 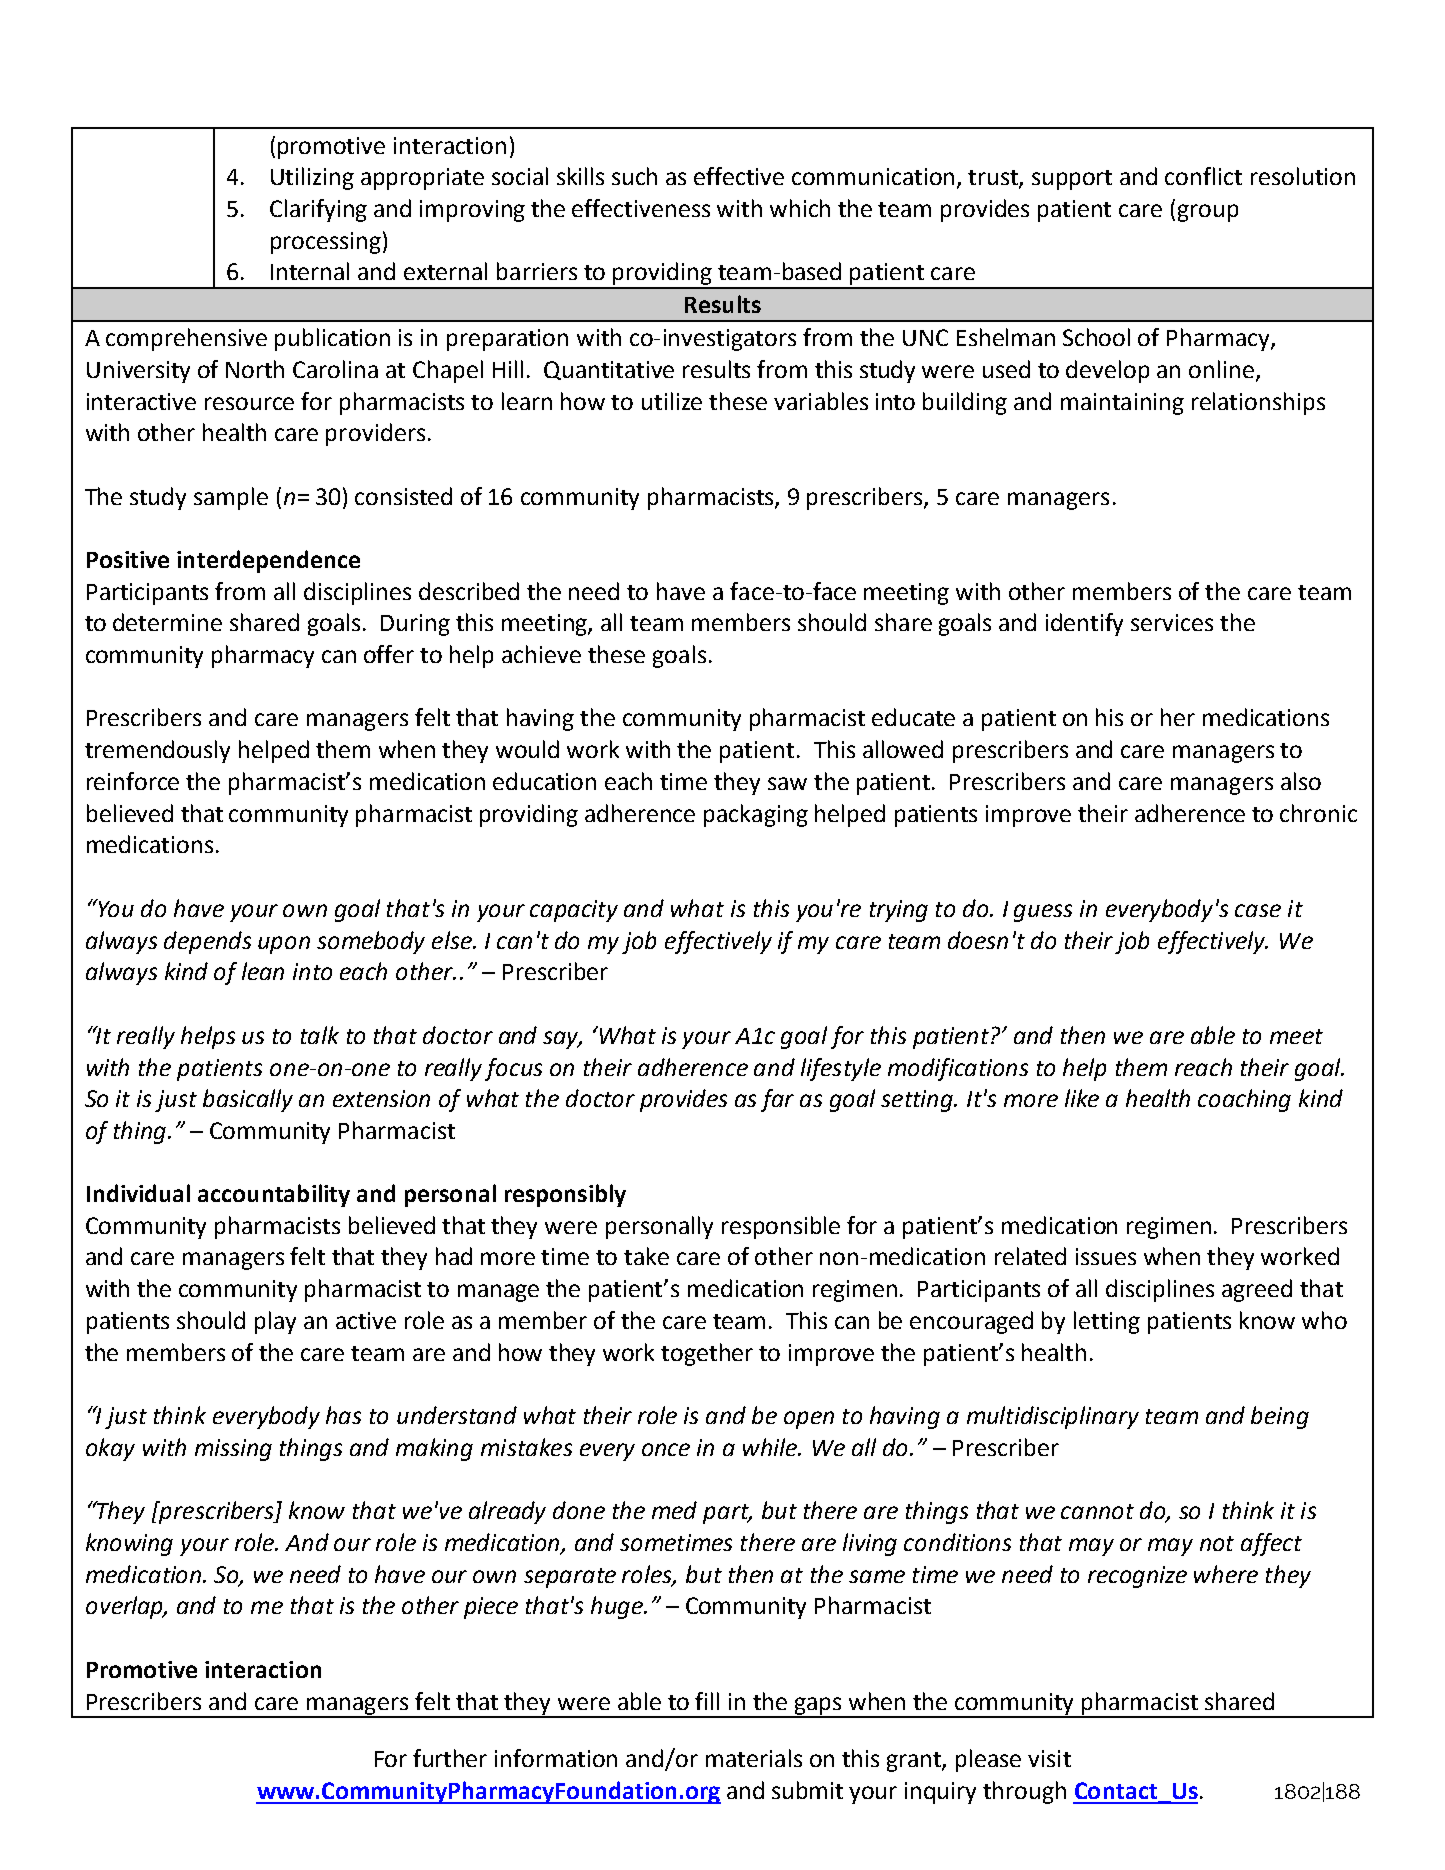 I want to click on interdependence, so click(x=268, y=561).
